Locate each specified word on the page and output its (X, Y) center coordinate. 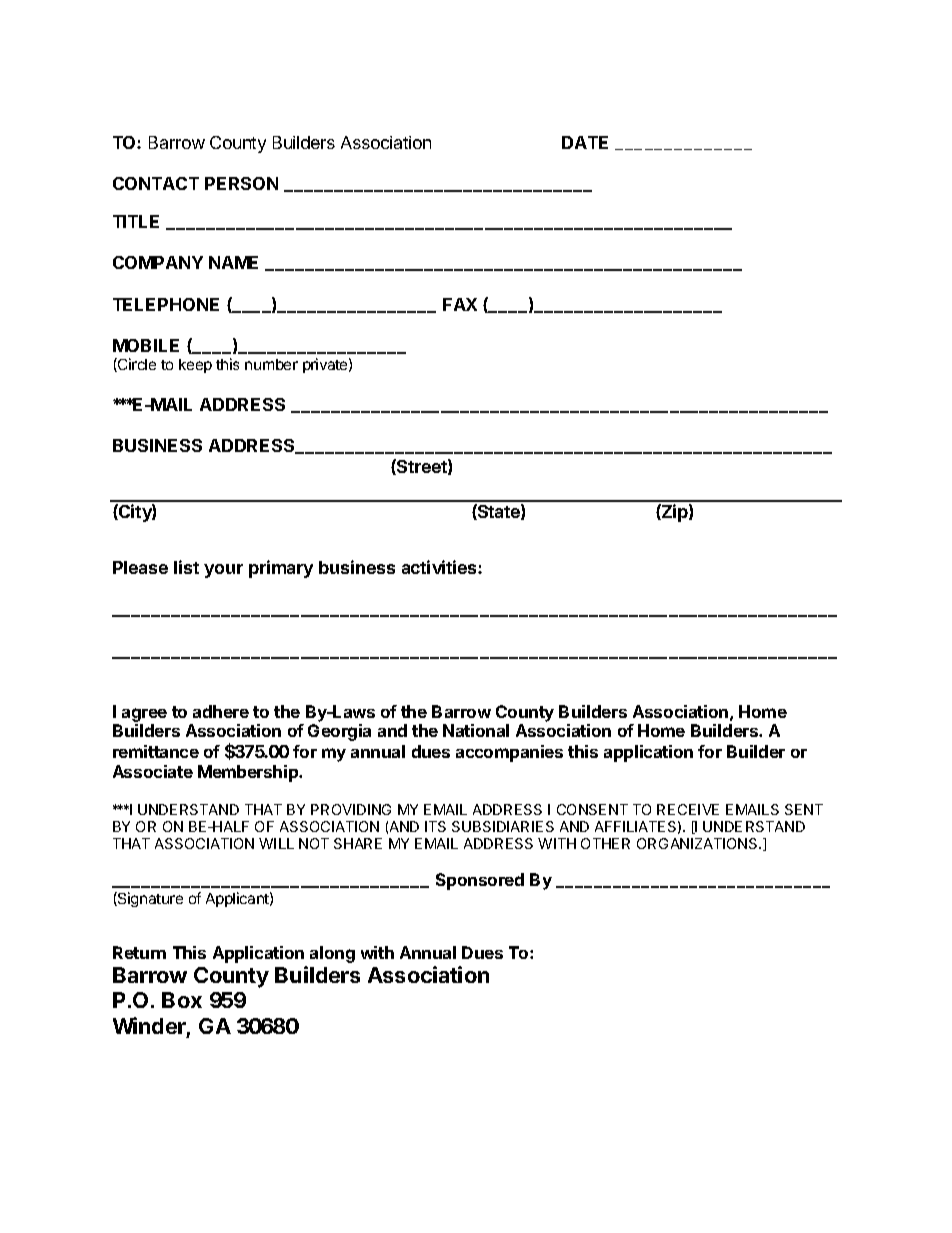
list (186, 567)
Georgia (339, 732)
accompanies (509, 753)
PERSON (241, 183)
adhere (221, 711)
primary (281, 569)
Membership (249, 773)
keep (195, 366)
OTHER (605, 843)
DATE (585, 142)
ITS (435, 826)
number (271, 364)
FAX (460, 304)
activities (440, 567)
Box (182, 1000)
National (476, 730)
